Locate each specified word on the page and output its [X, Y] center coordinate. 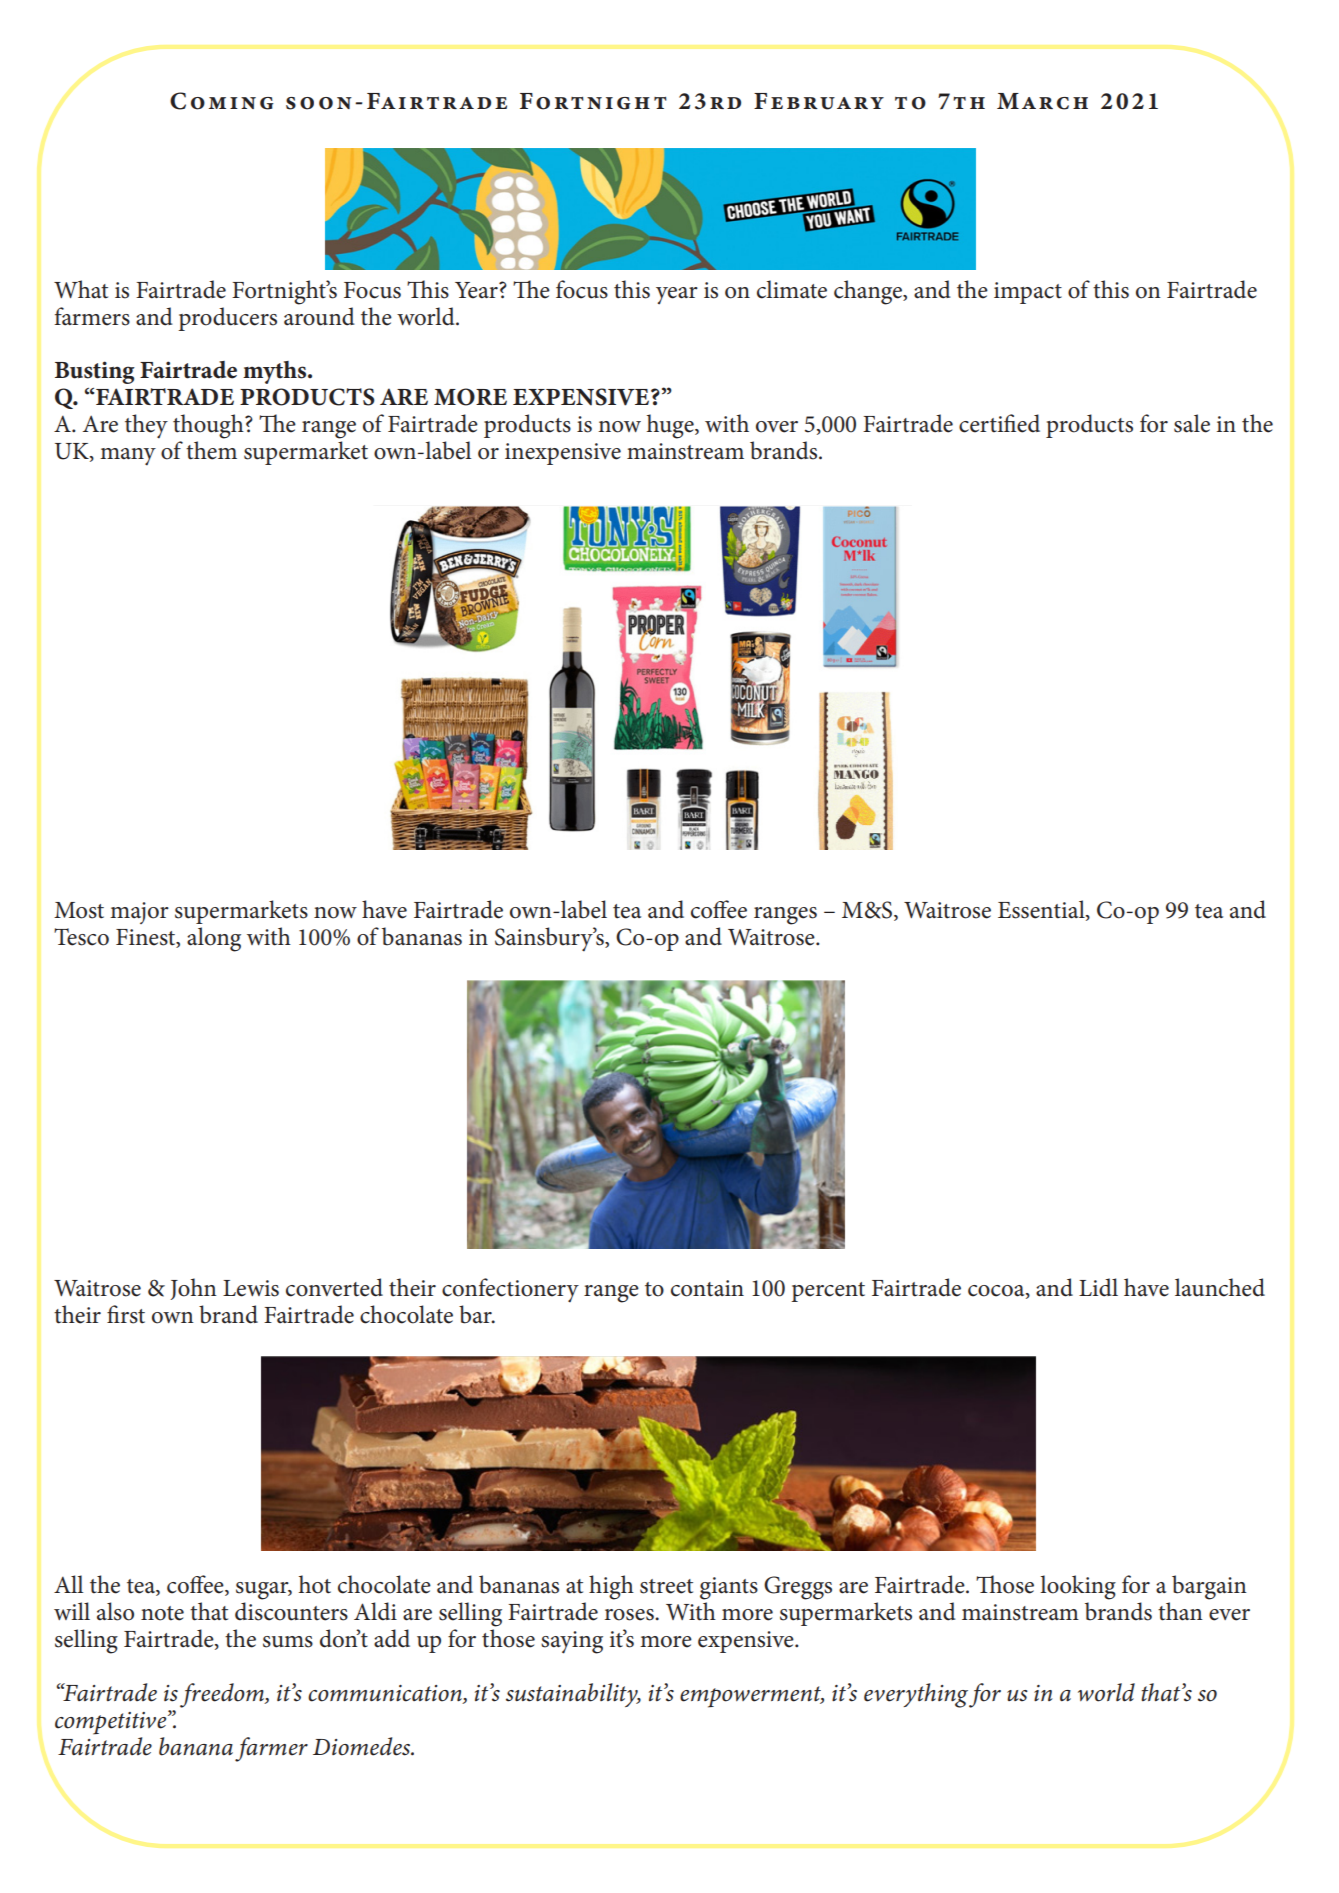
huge [671, 426]
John [193, 1289]
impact [1028, 293]
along [214, 939]
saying [572, 1642]
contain [707, 1288]
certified [999, 423]
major [139, 913]
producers [227, 319]
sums [288, 1642]
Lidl [1098, 1287]
